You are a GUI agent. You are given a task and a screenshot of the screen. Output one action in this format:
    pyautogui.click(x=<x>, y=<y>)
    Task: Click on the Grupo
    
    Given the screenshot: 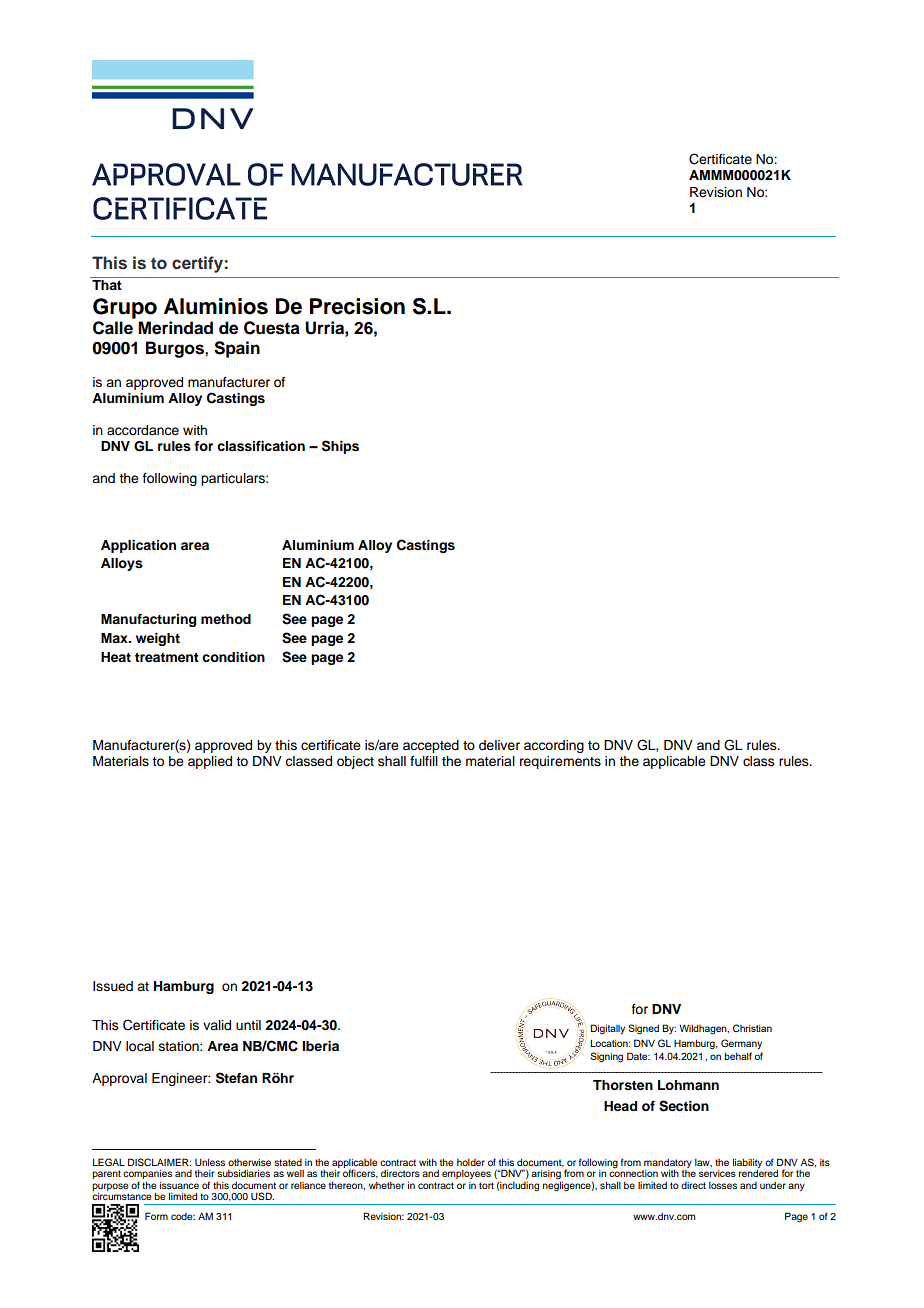 What is the action you would take?
    pyautogui.click(x=125, y=308)
